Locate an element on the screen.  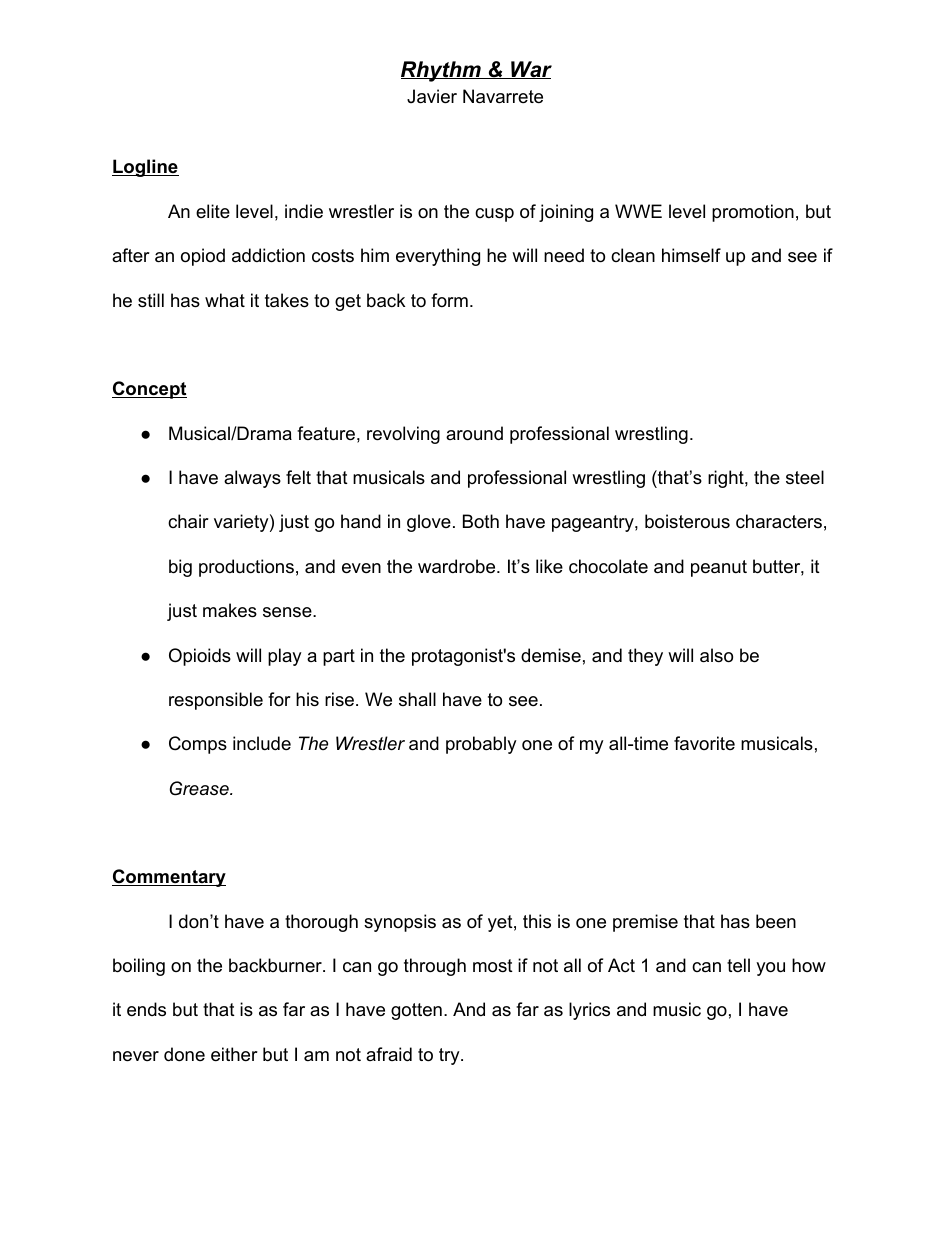
elite is located at coordinates (213, 211).
